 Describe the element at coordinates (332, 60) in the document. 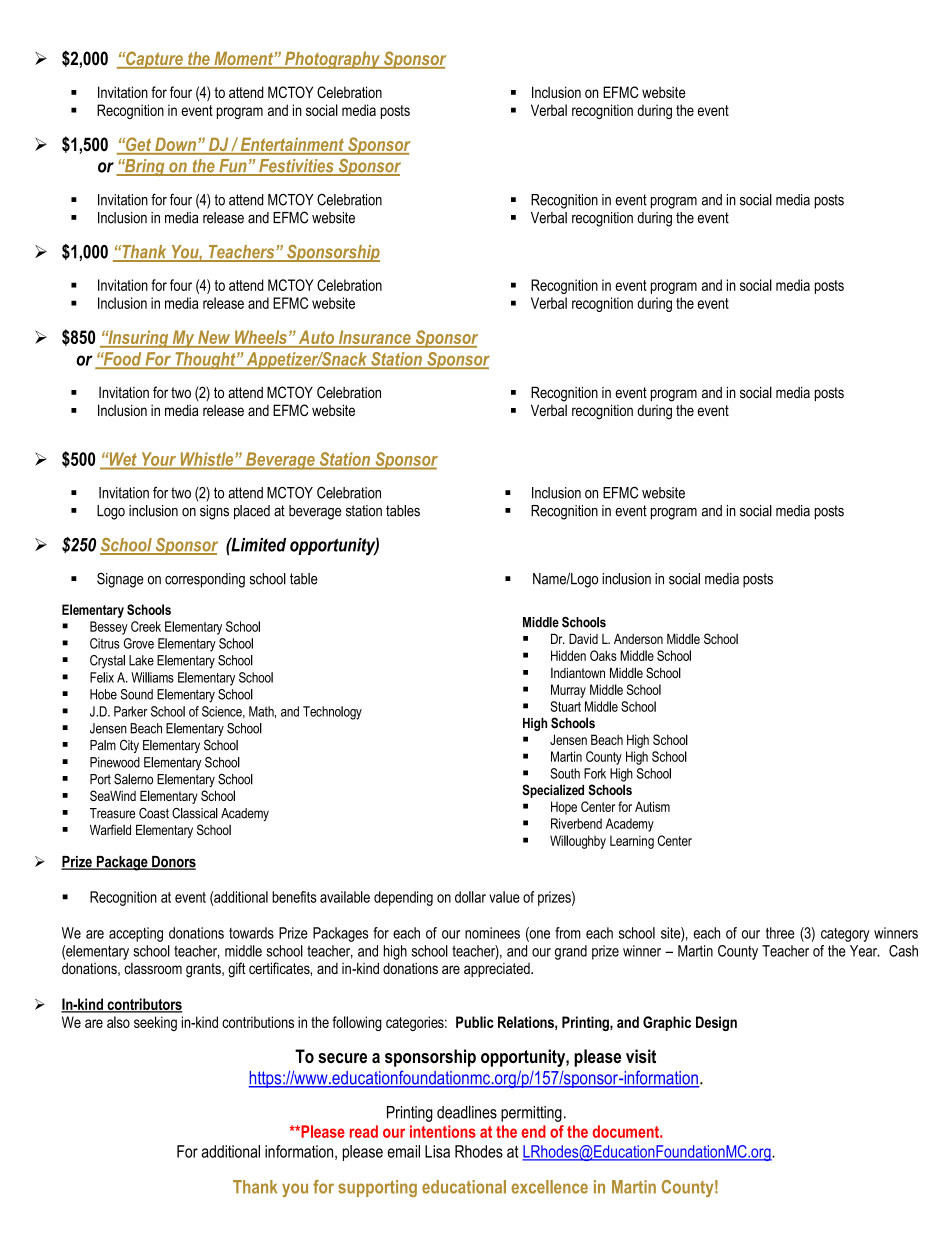

I see `Photography` at that location.
